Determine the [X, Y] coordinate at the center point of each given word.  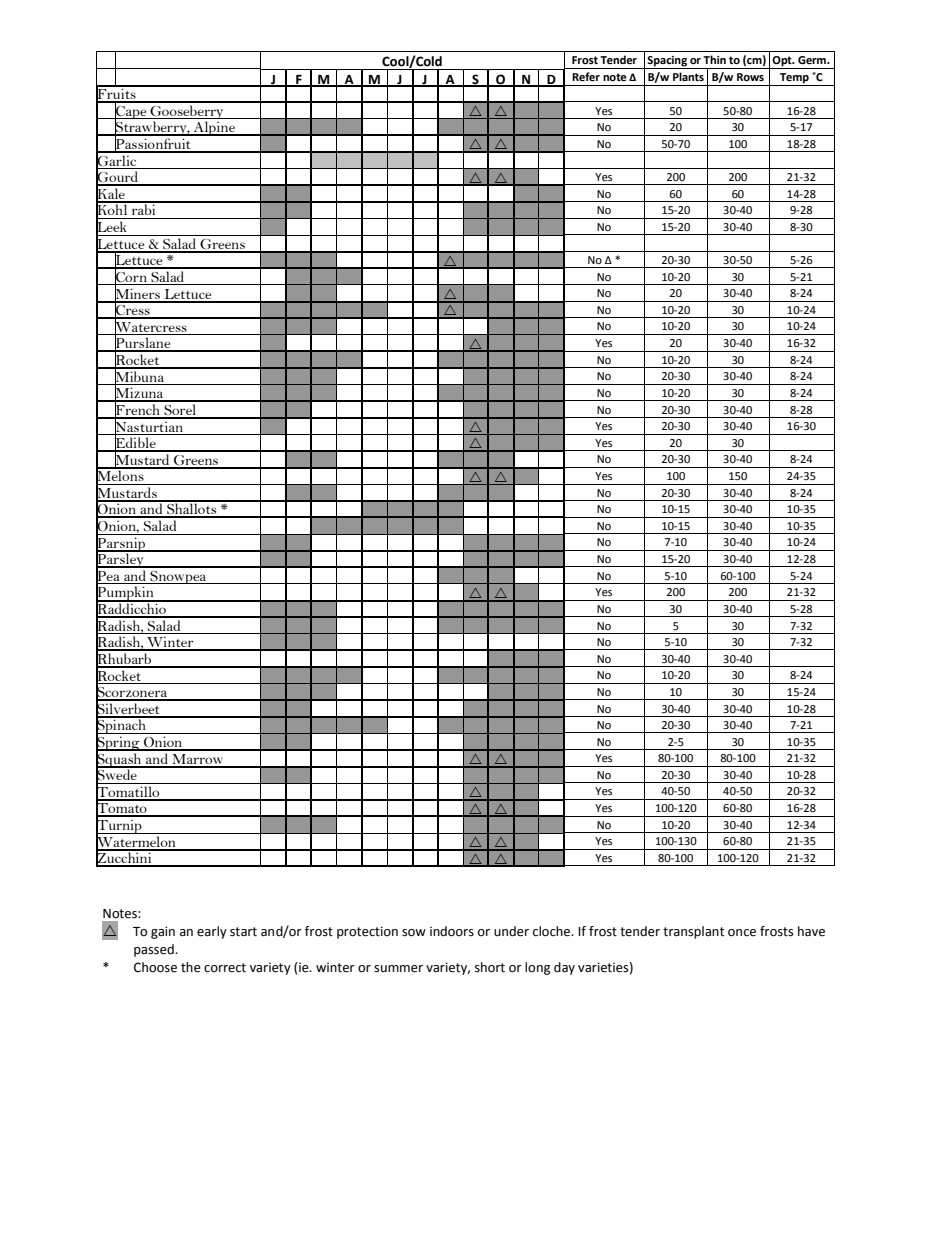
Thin [714, 59]
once [742, 933]
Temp [794, 79]
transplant [693, 932]
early [212, 932]
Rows [750, 77]
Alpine [215, 128]
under [511, 931]
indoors [452, 931]
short [490, 967]
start [243, 932]
